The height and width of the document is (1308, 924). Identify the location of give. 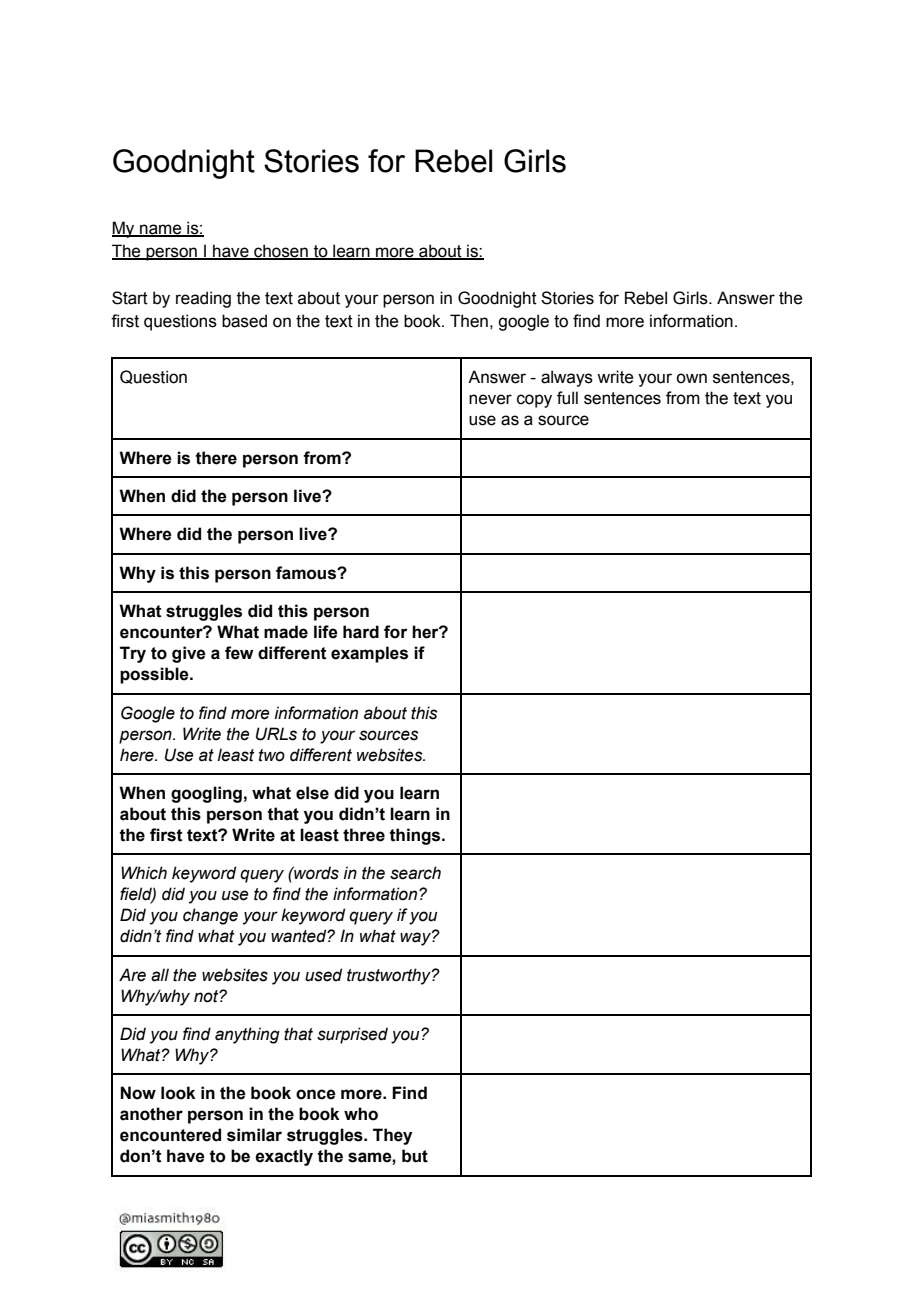
(189, 654).
